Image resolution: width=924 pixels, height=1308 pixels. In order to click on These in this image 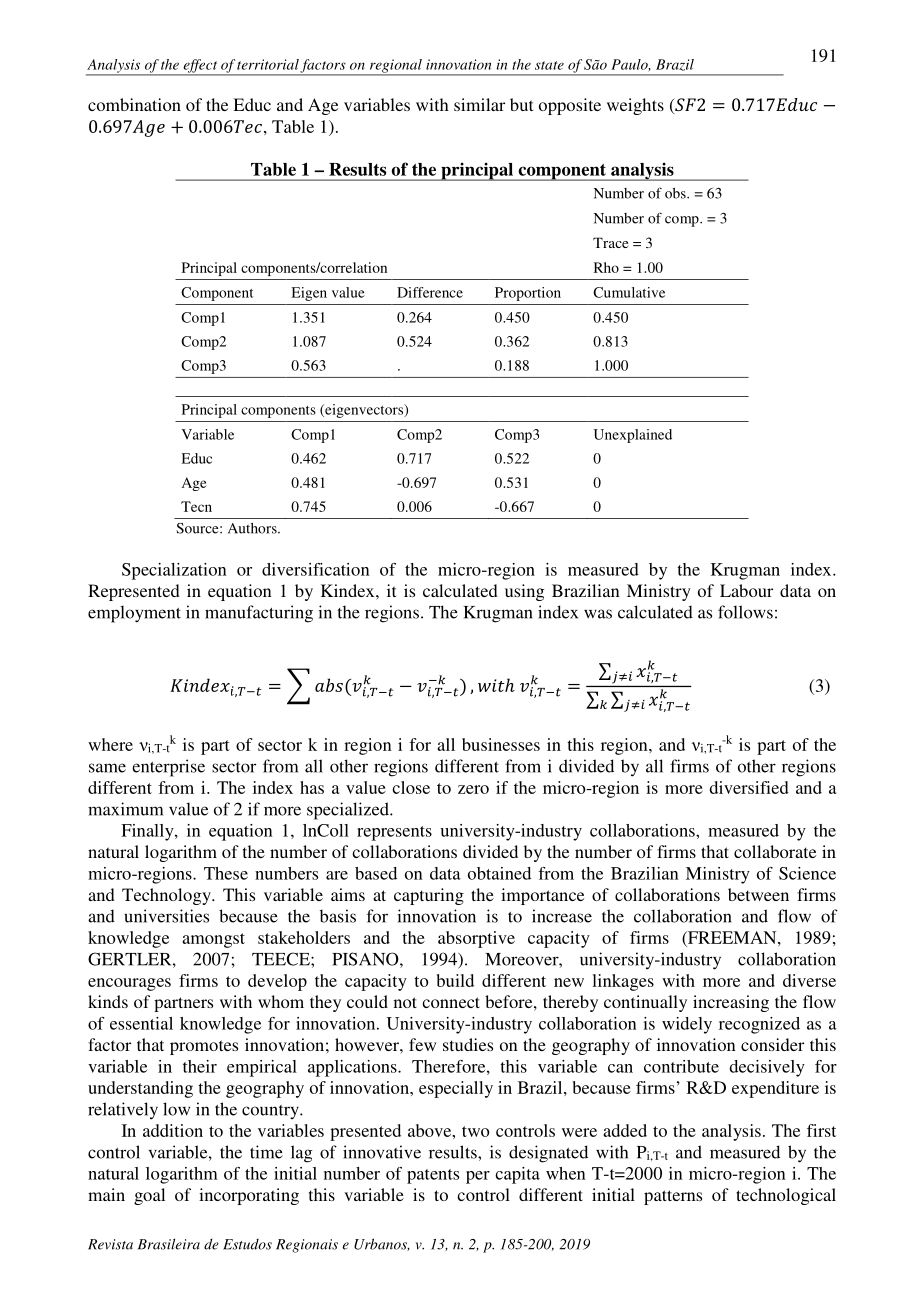, I will do `click(226, 873)`.
